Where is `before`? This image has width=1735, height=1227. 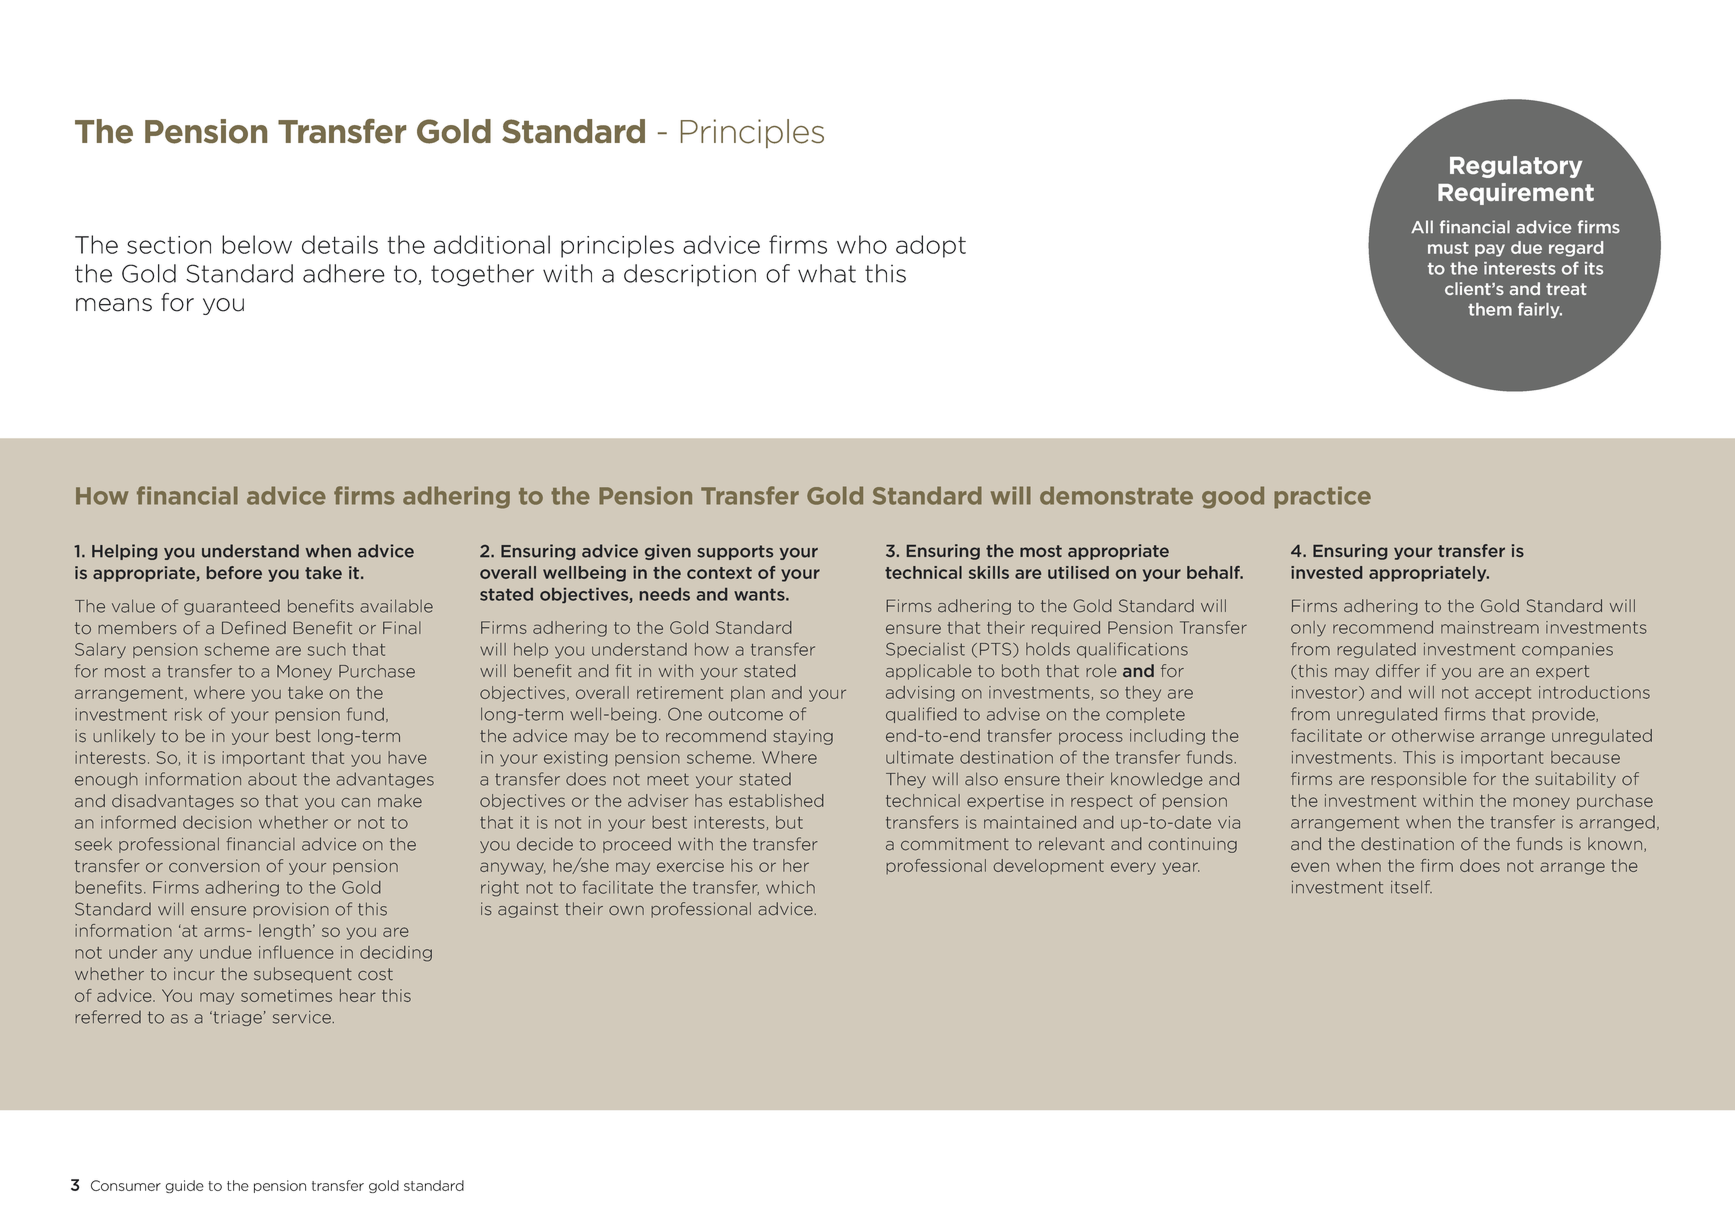 before is located at coordinates (234, 572).
